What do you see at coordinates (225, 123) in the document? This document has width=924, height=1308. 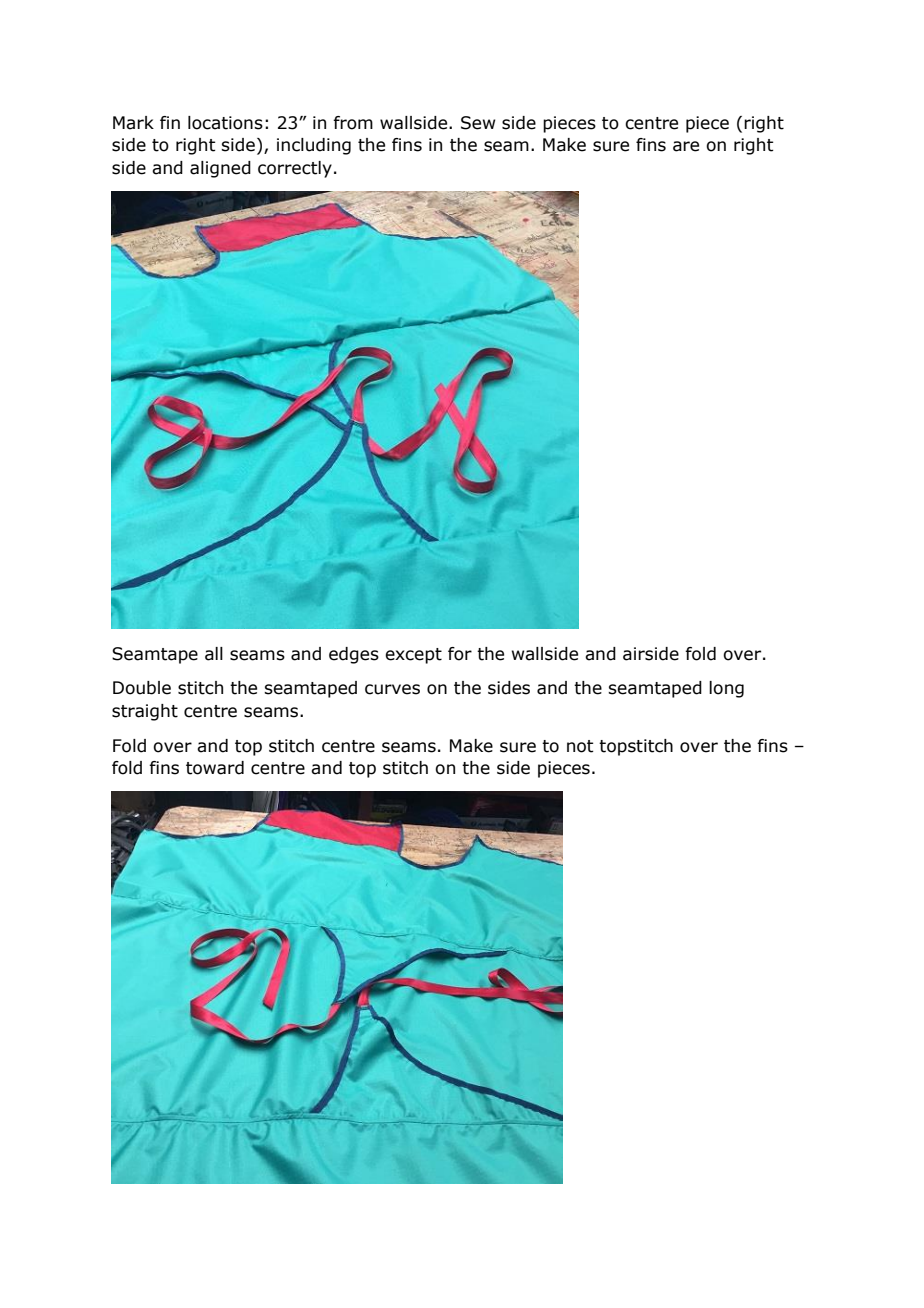 I see `locations` at bounding box center [225, 123].
